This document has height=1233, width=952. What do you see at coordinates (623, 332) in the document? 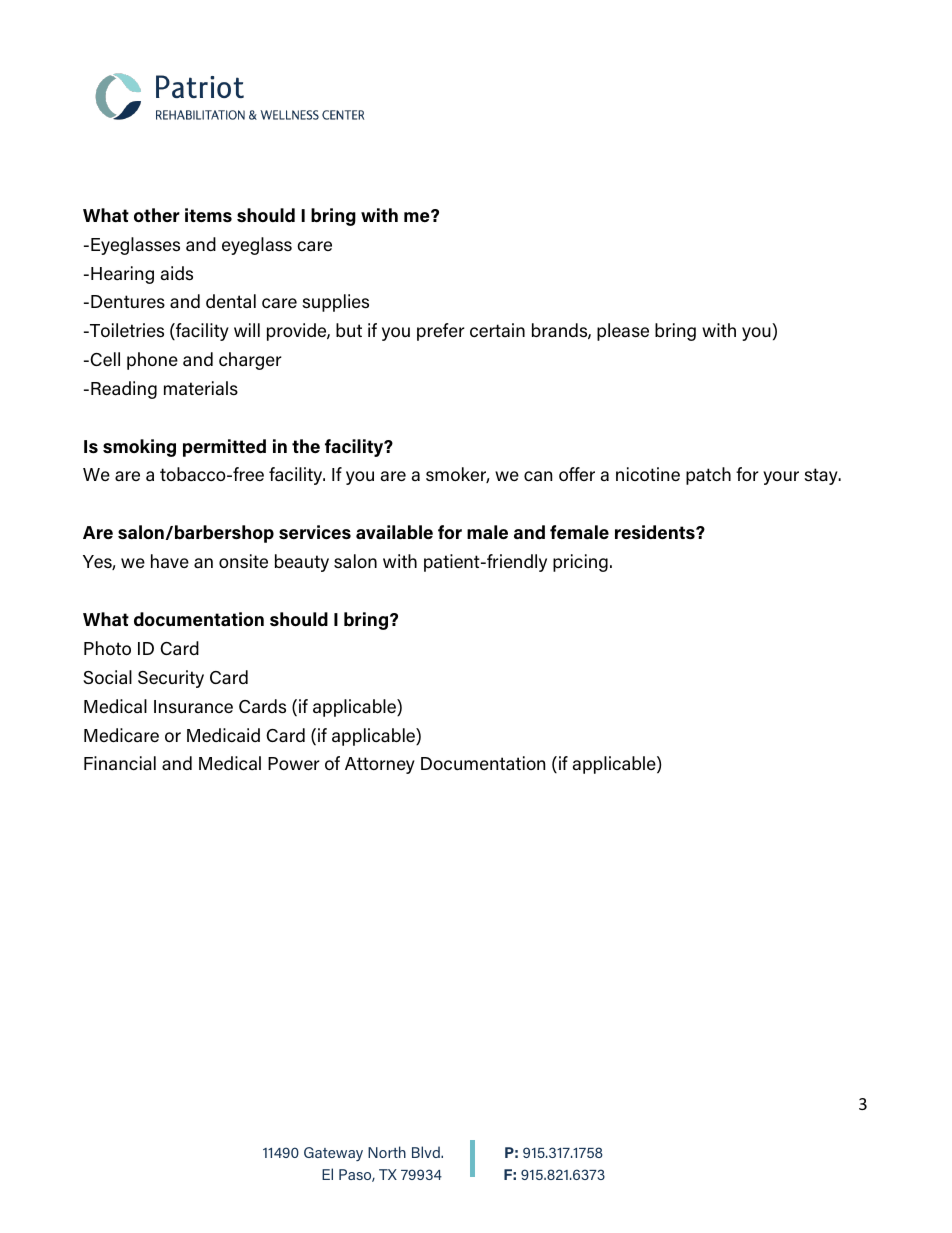
I see `please` at bounding box center [623, 332].
